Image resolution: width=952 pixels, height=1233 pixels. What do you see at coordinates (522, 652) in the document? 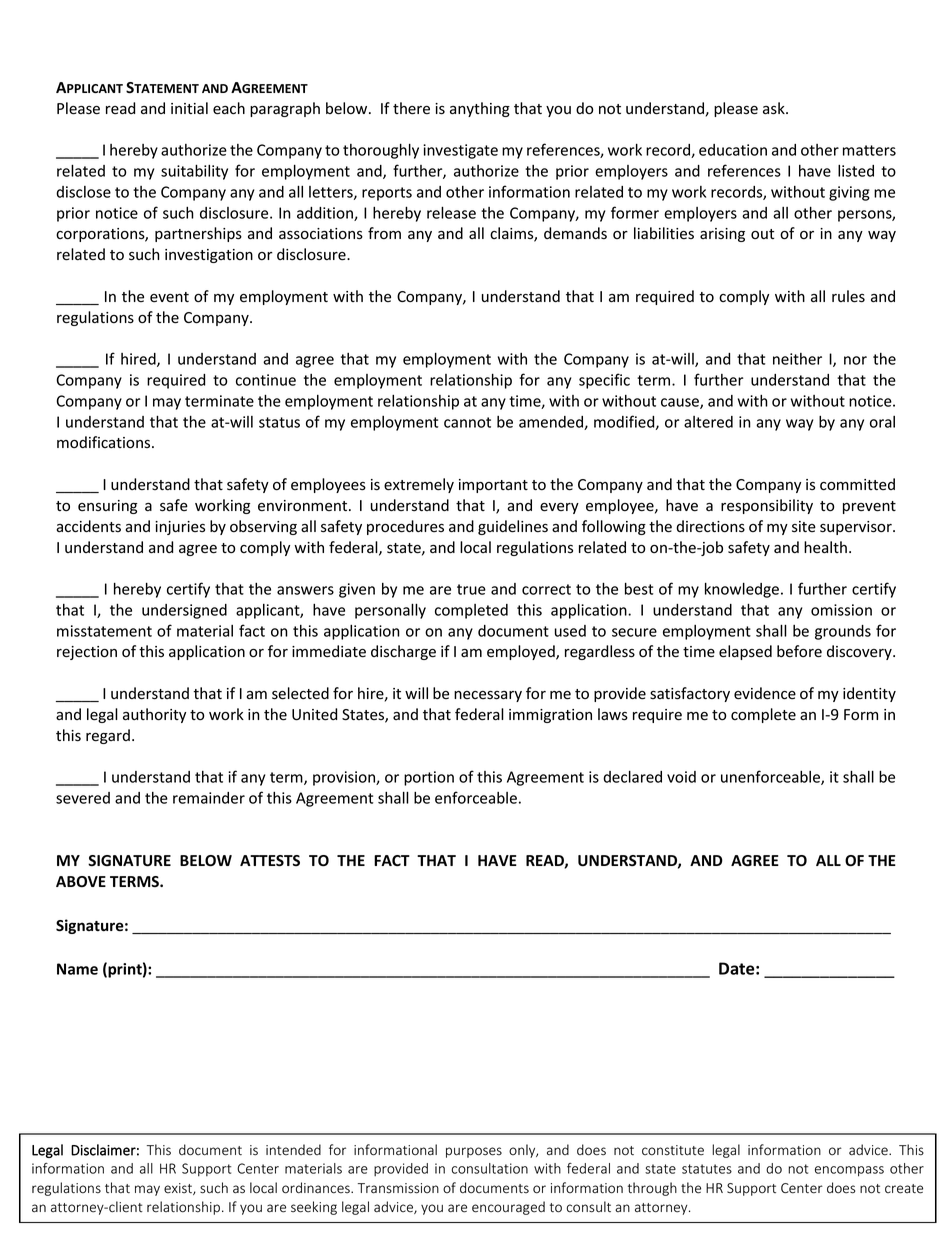
I see `employed` at bounding box center [522, 652].
